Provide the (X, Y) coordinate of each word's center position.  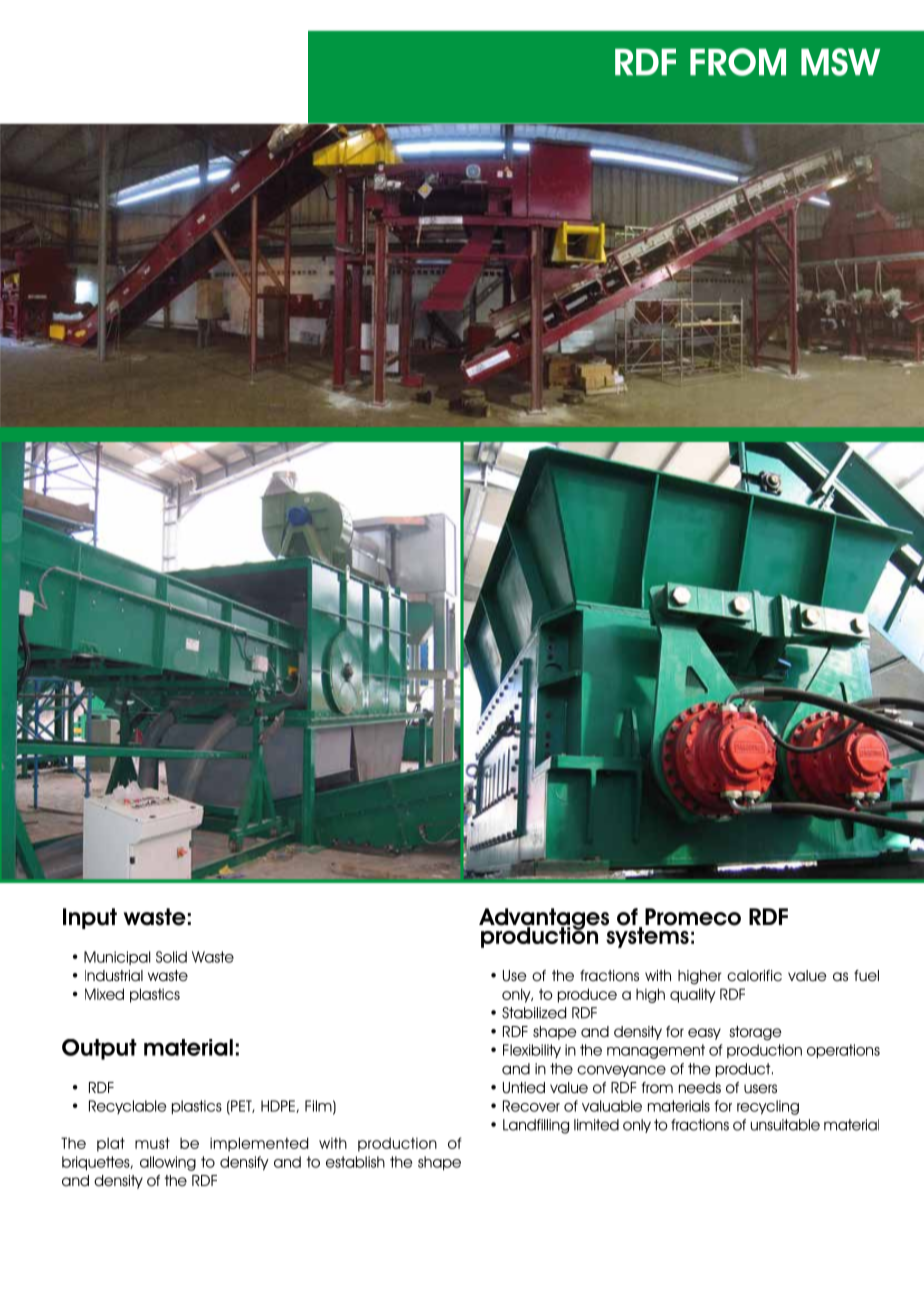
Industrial (114, 976)
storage (755, 1033)
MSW (840, 62)
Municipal (117, 958)
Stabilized (534, 1013)
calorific (754, 976)
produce (587, 995)
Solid (171, 957)
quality (693, 995)
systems (646, 936)
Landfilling (536, 1126)
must (152, 1143)
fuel (866, 976)
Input (90, 918)
